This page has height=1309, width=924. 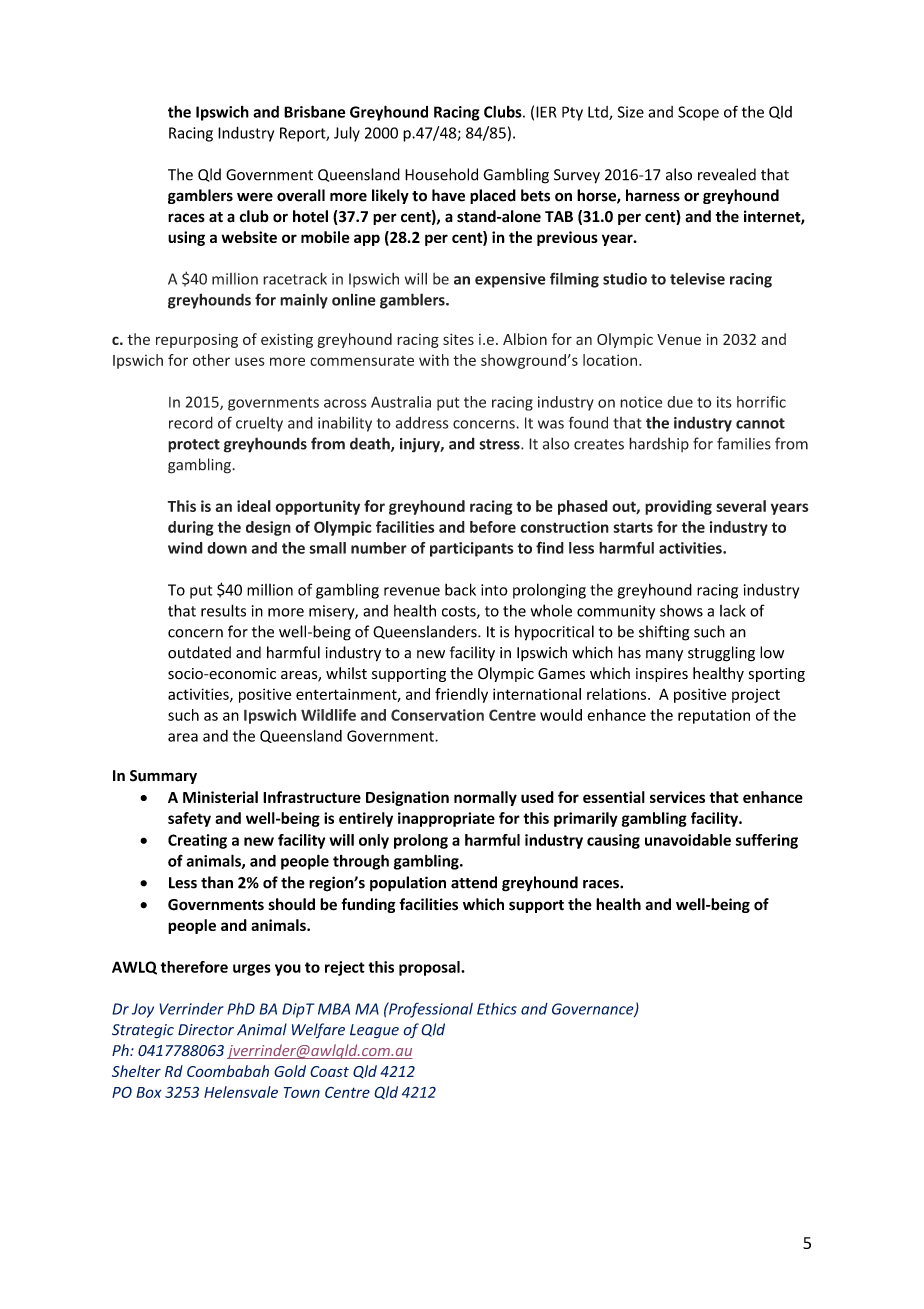 What do you see at coordinates (441, 174) in the page?
I see `Household` at bounding box center [441, 174].
